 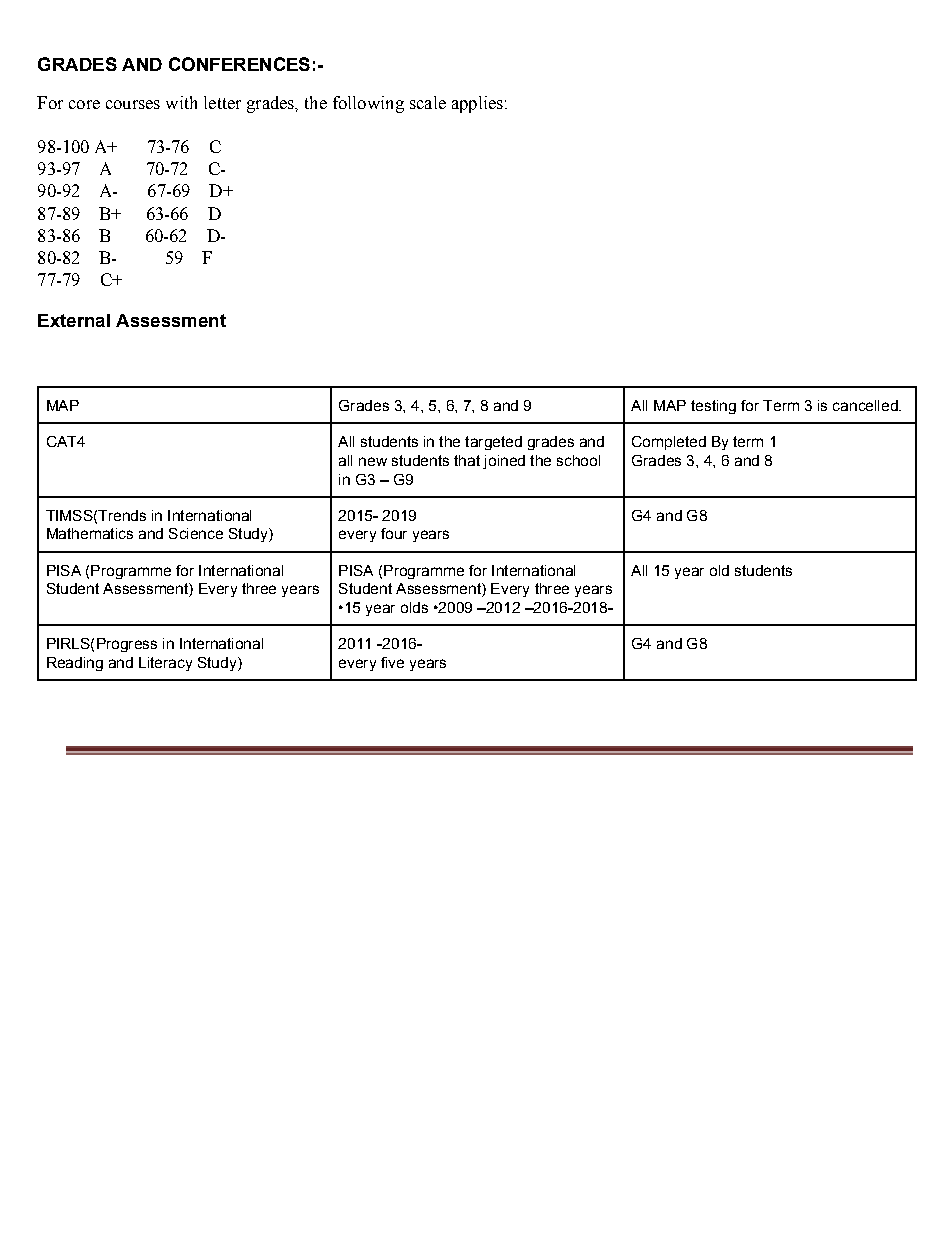 I want to click on targeted, so click(x=493, y=443).
